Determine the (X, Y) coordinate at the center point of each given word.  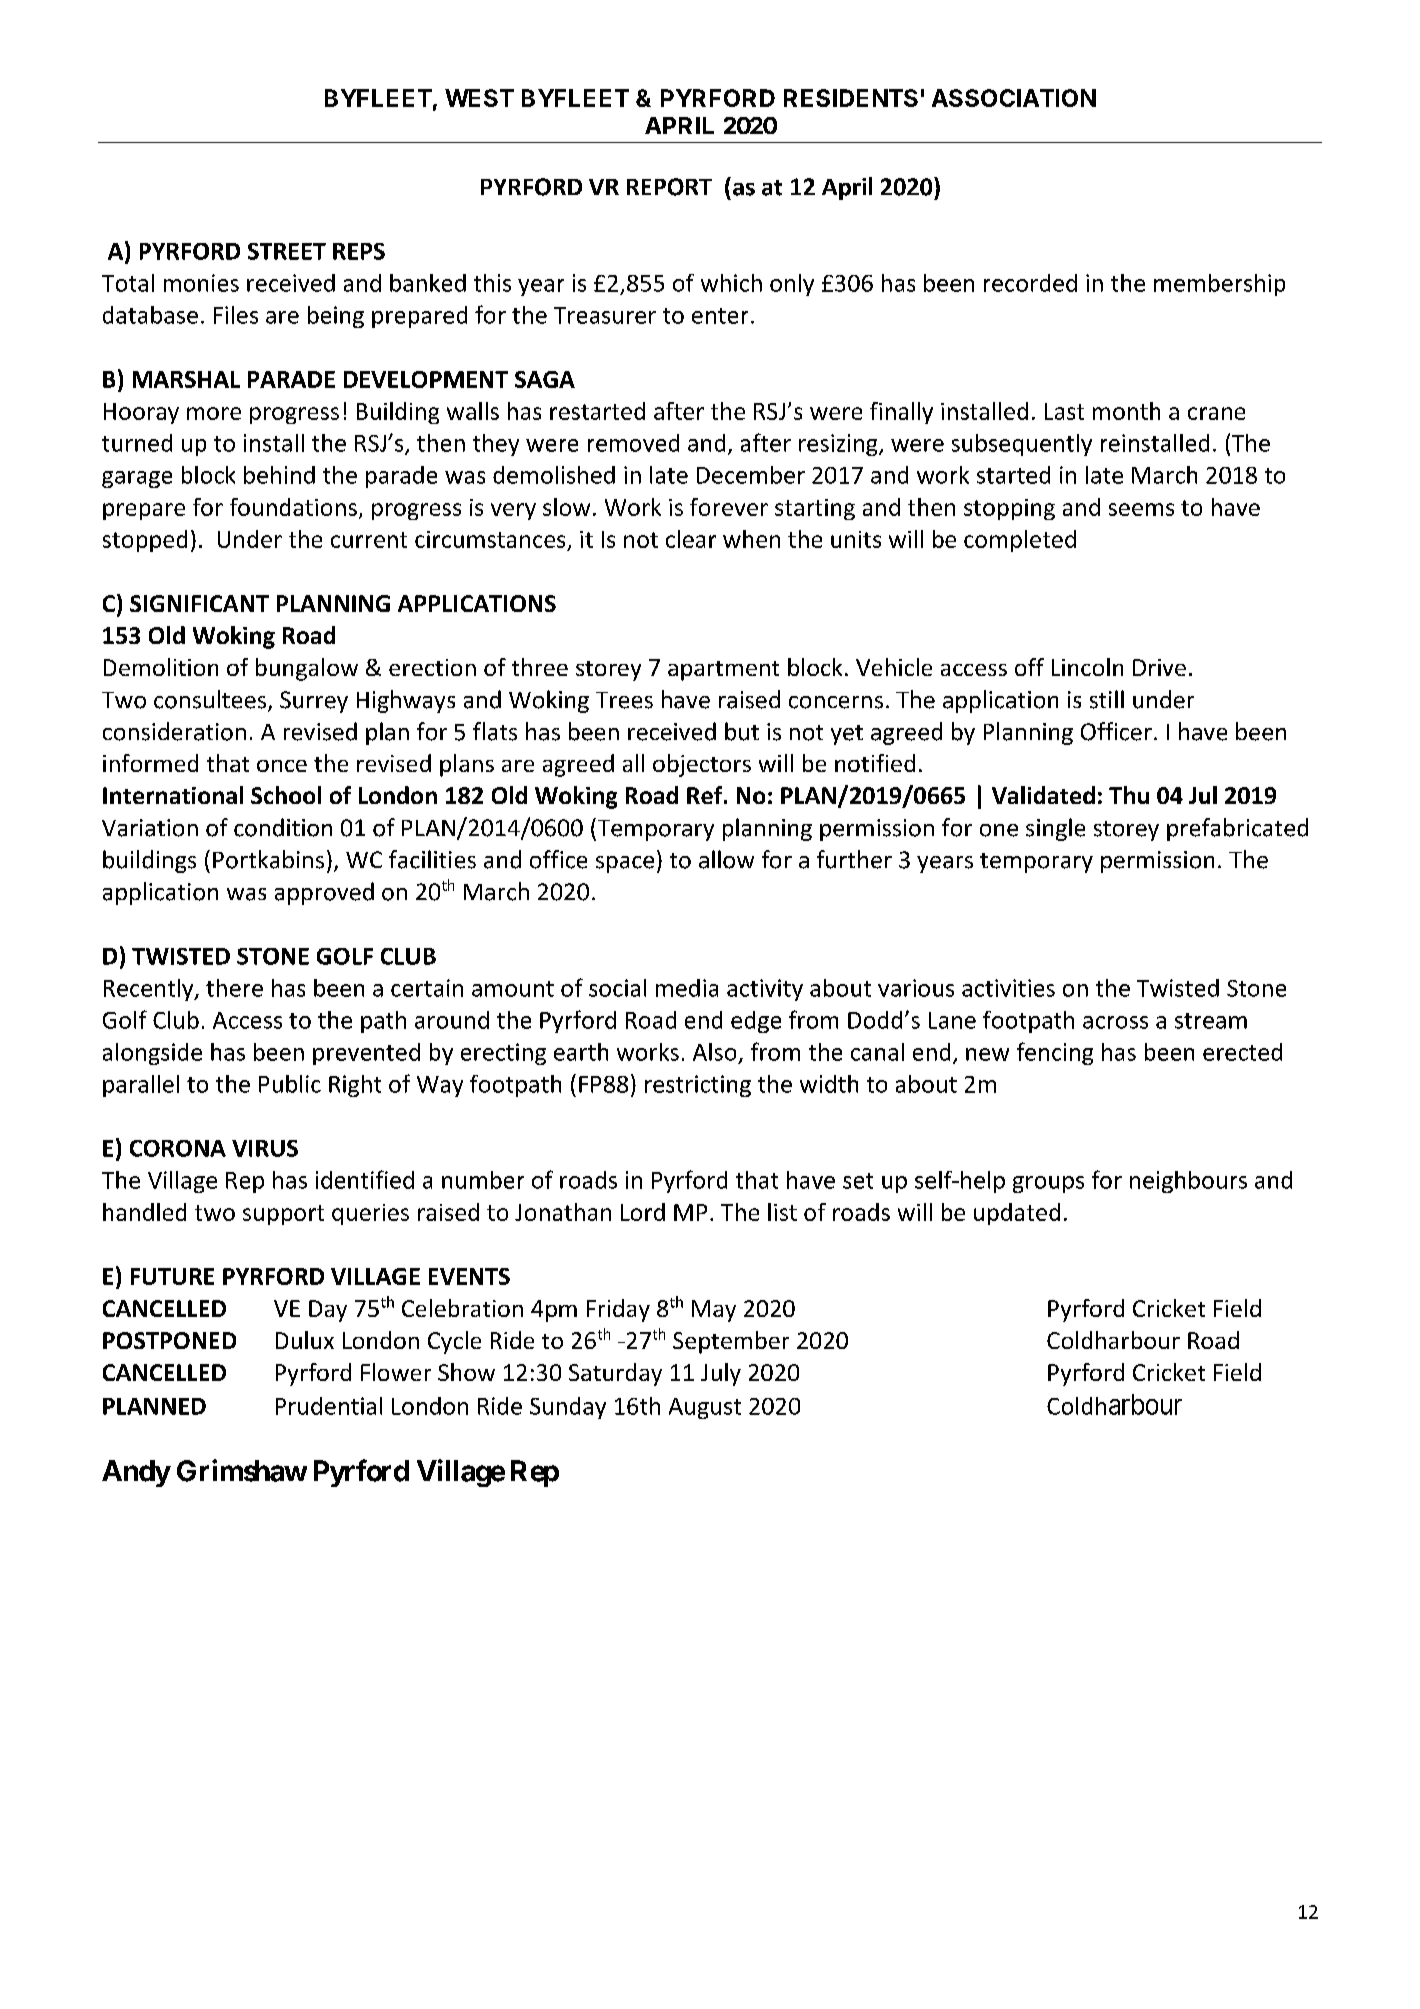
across (1115, 1022)
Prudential (329, 1406)
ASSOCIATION (1014, 98)
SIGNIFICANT (199, 603)
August (705, 1408)
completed (1020, 541)
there (234, 988)
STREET (287, 251)
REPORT (669, 187)
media (687, 988)
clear (691, 539)
